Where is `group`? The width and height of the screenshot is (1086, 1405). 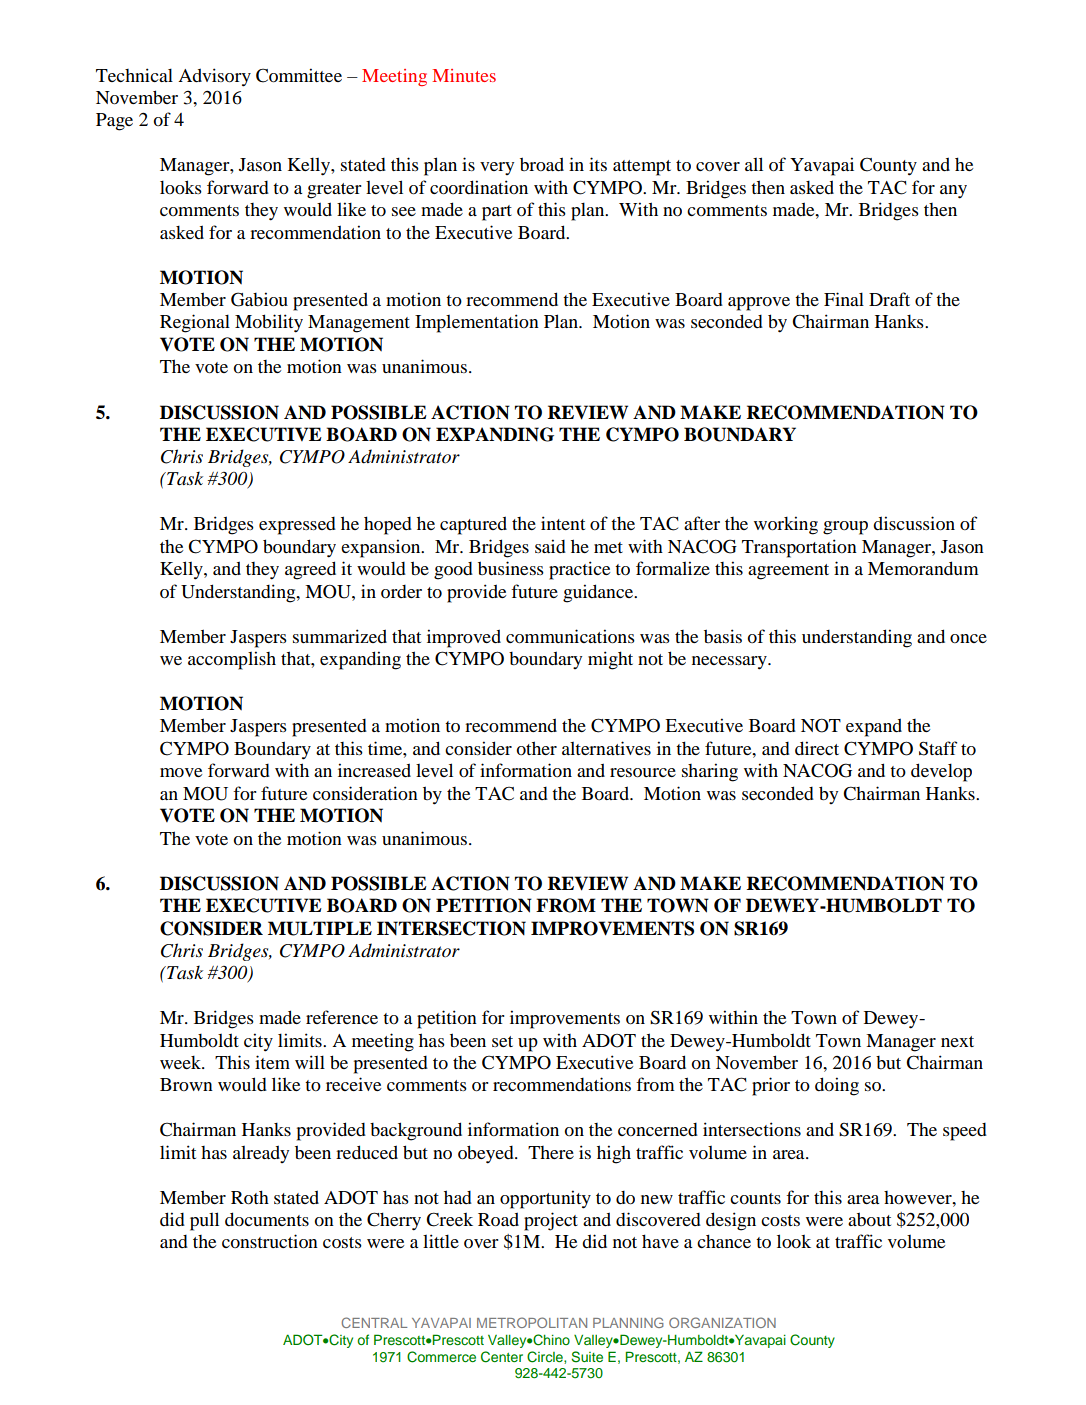 group is located at coordinates (845, 528).
